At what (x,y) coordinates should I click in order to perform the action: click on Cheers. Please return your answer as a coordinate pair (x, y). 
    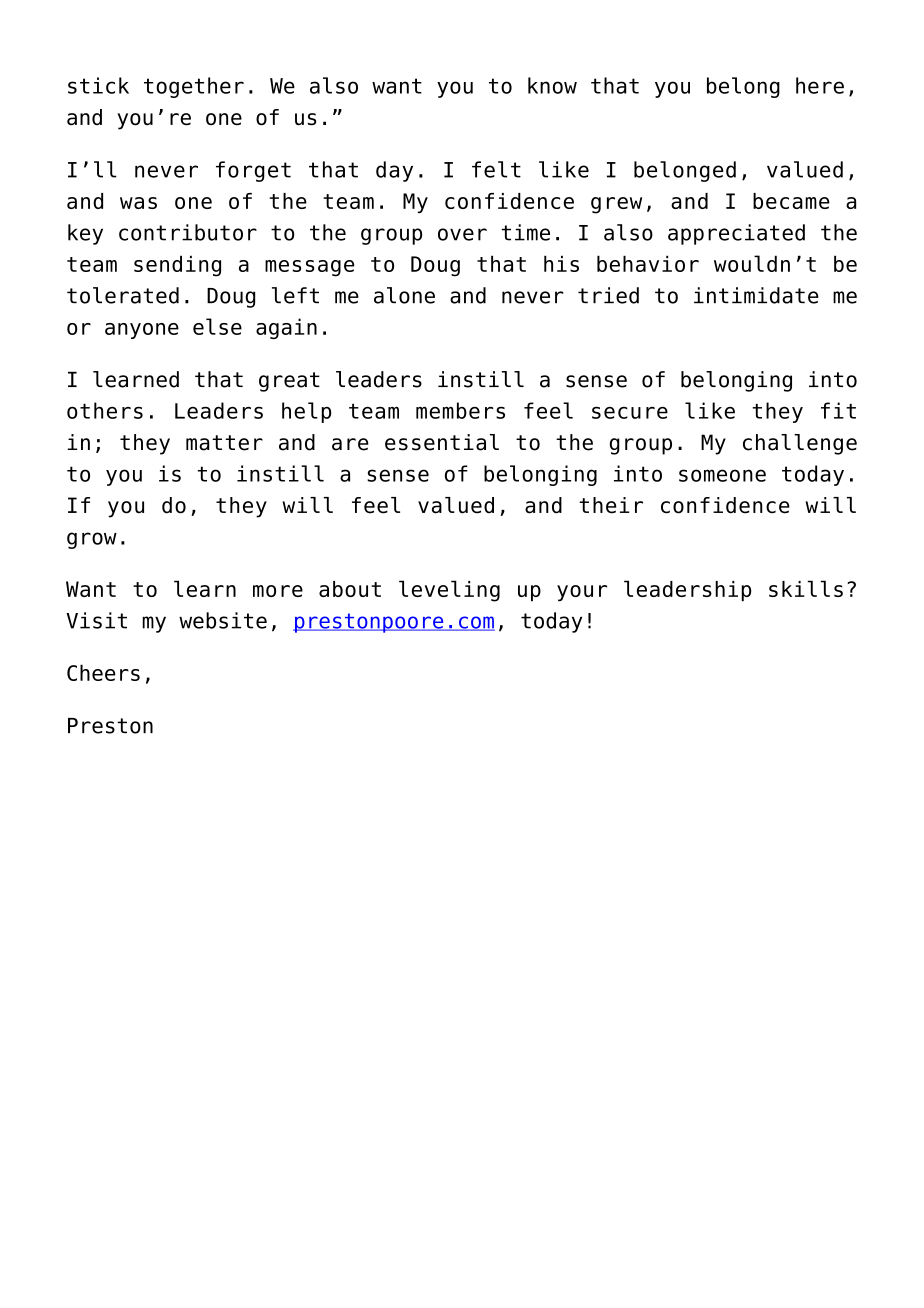
    Looking at the image, I should click on (103, 672).
